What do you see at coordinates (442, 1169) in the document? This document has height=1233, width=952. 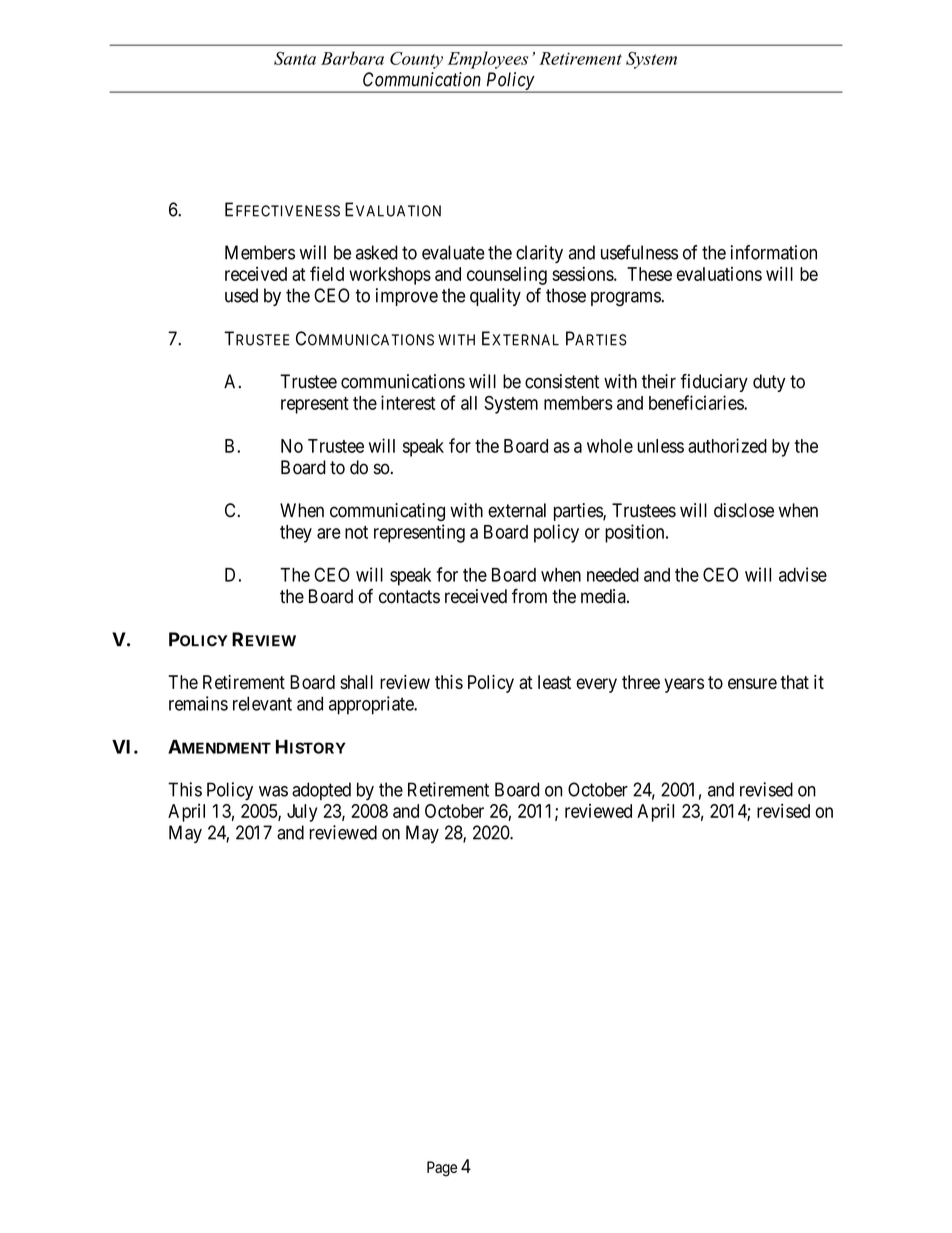 I see `Page` at bounding box center [442, 1169].
